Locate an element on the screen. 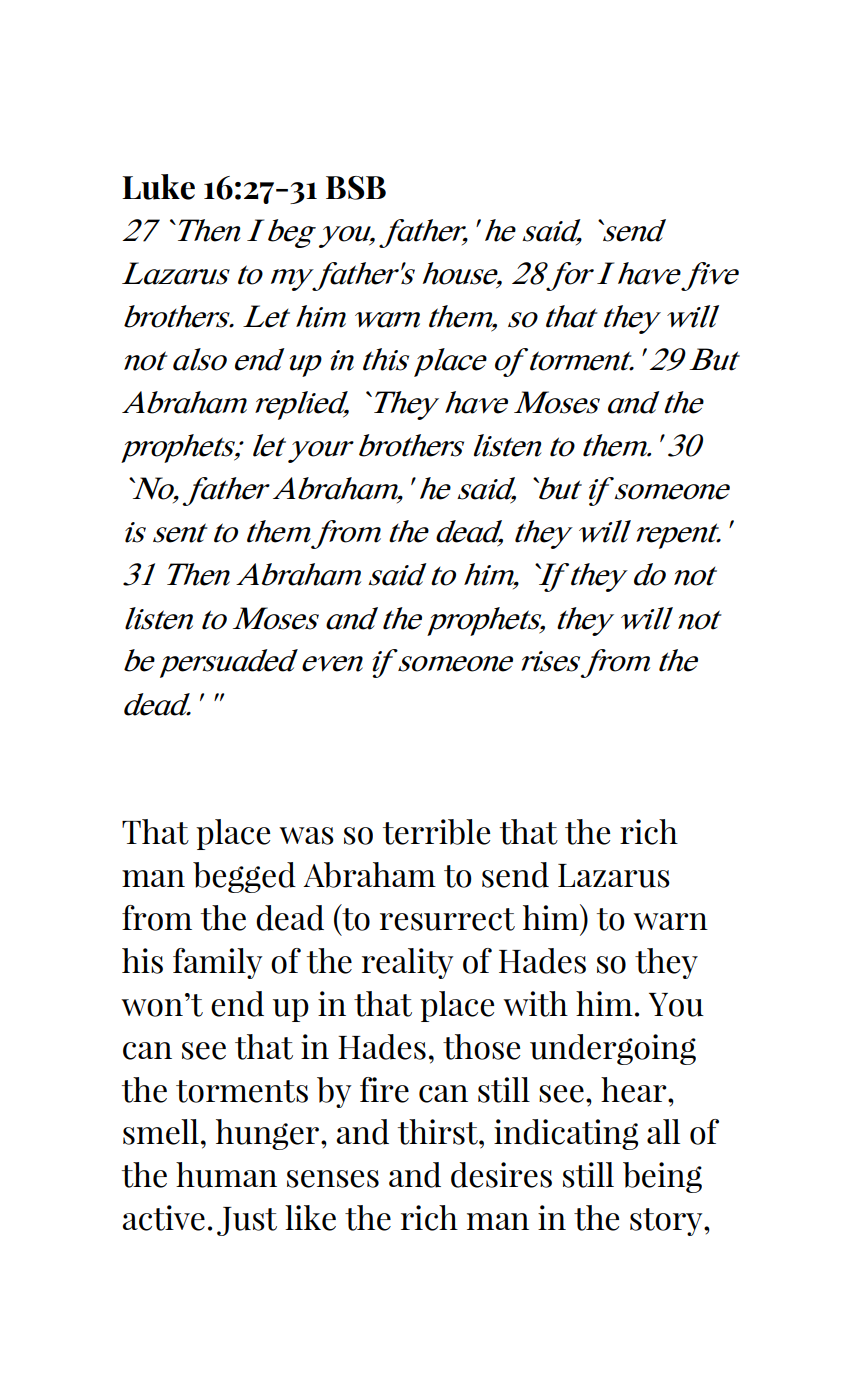  begged is located at coordinates (244, 877).
